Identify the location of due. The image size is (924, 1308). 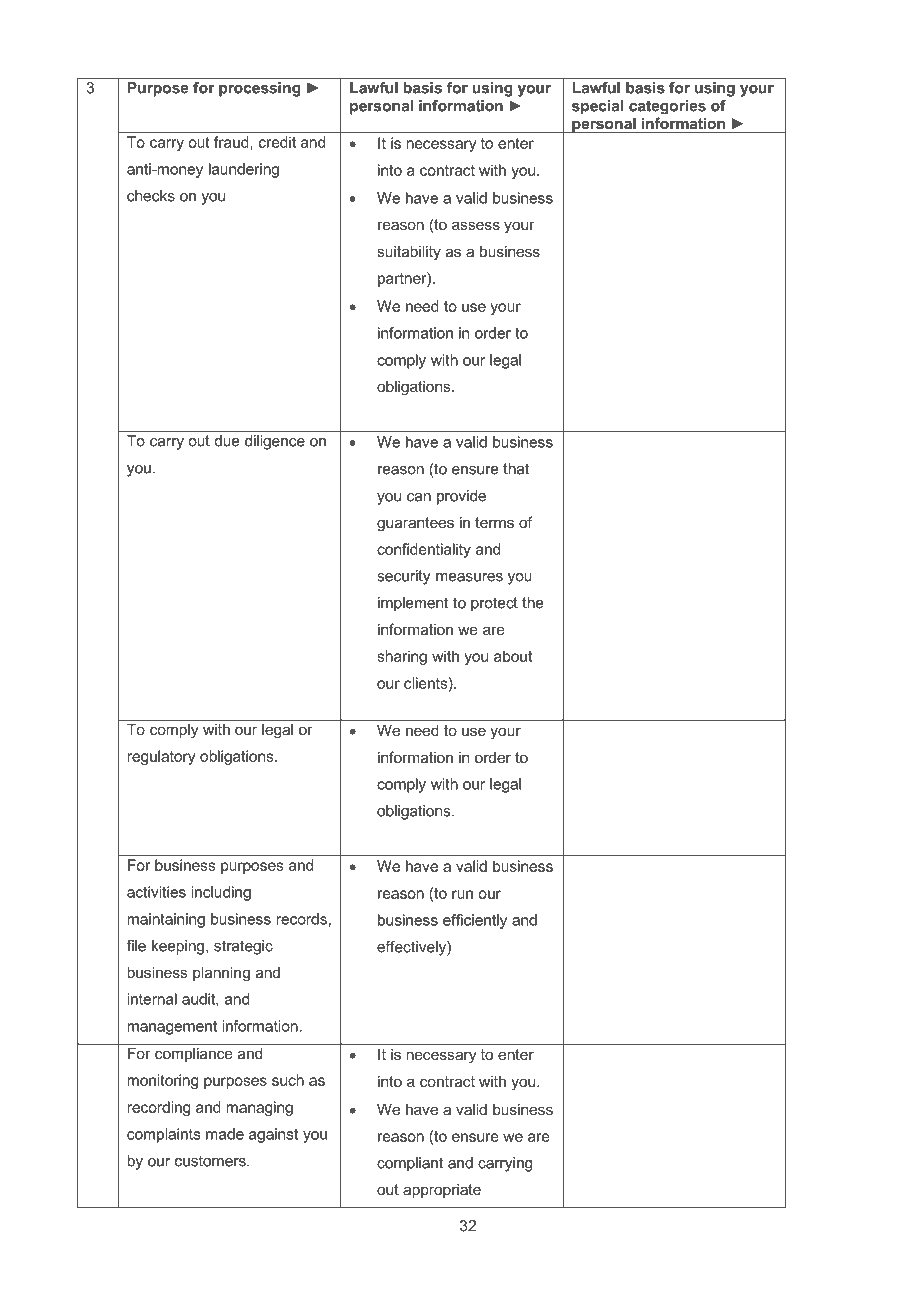
(227, 441).
